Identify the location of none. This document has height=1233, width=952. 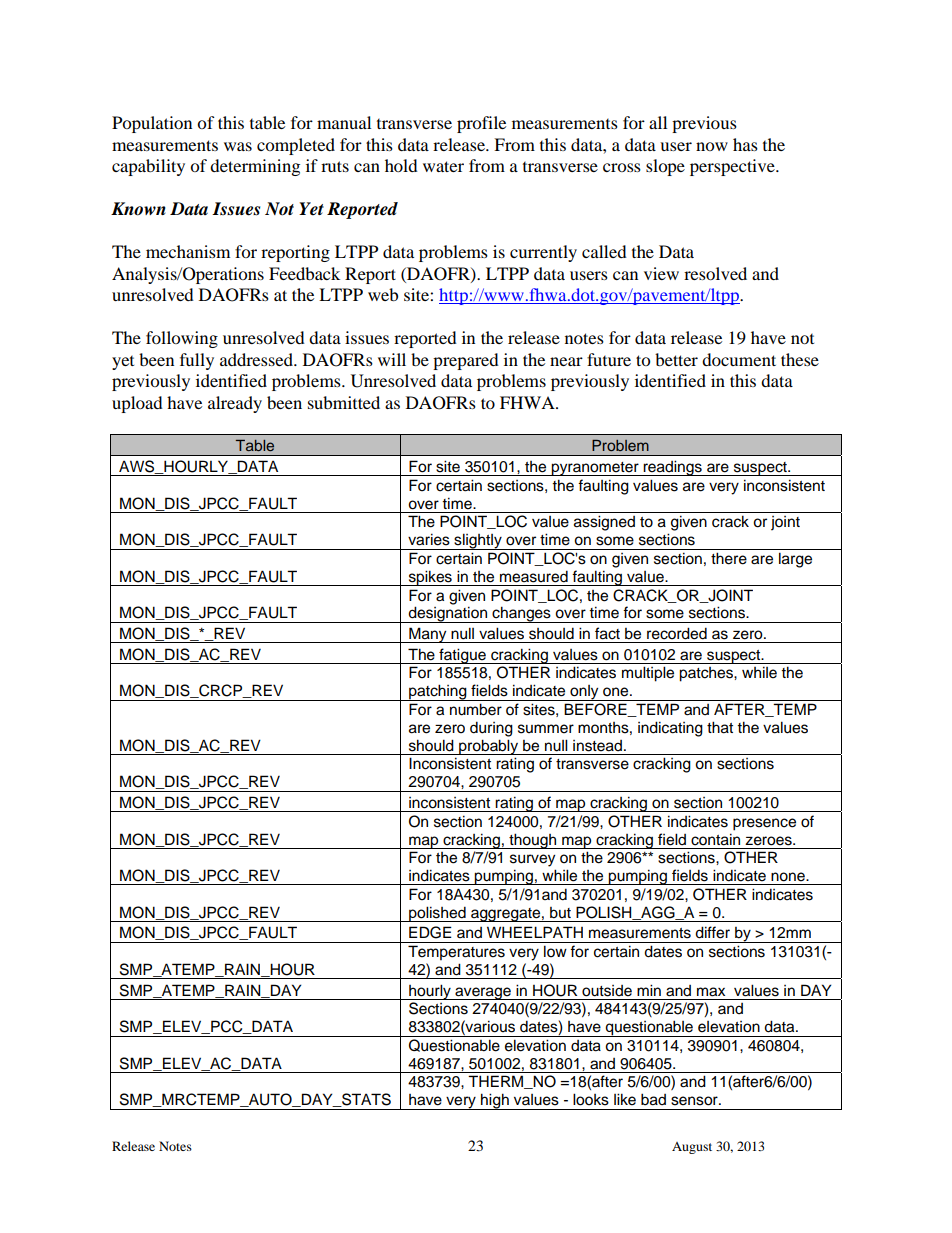
(789, 877).
